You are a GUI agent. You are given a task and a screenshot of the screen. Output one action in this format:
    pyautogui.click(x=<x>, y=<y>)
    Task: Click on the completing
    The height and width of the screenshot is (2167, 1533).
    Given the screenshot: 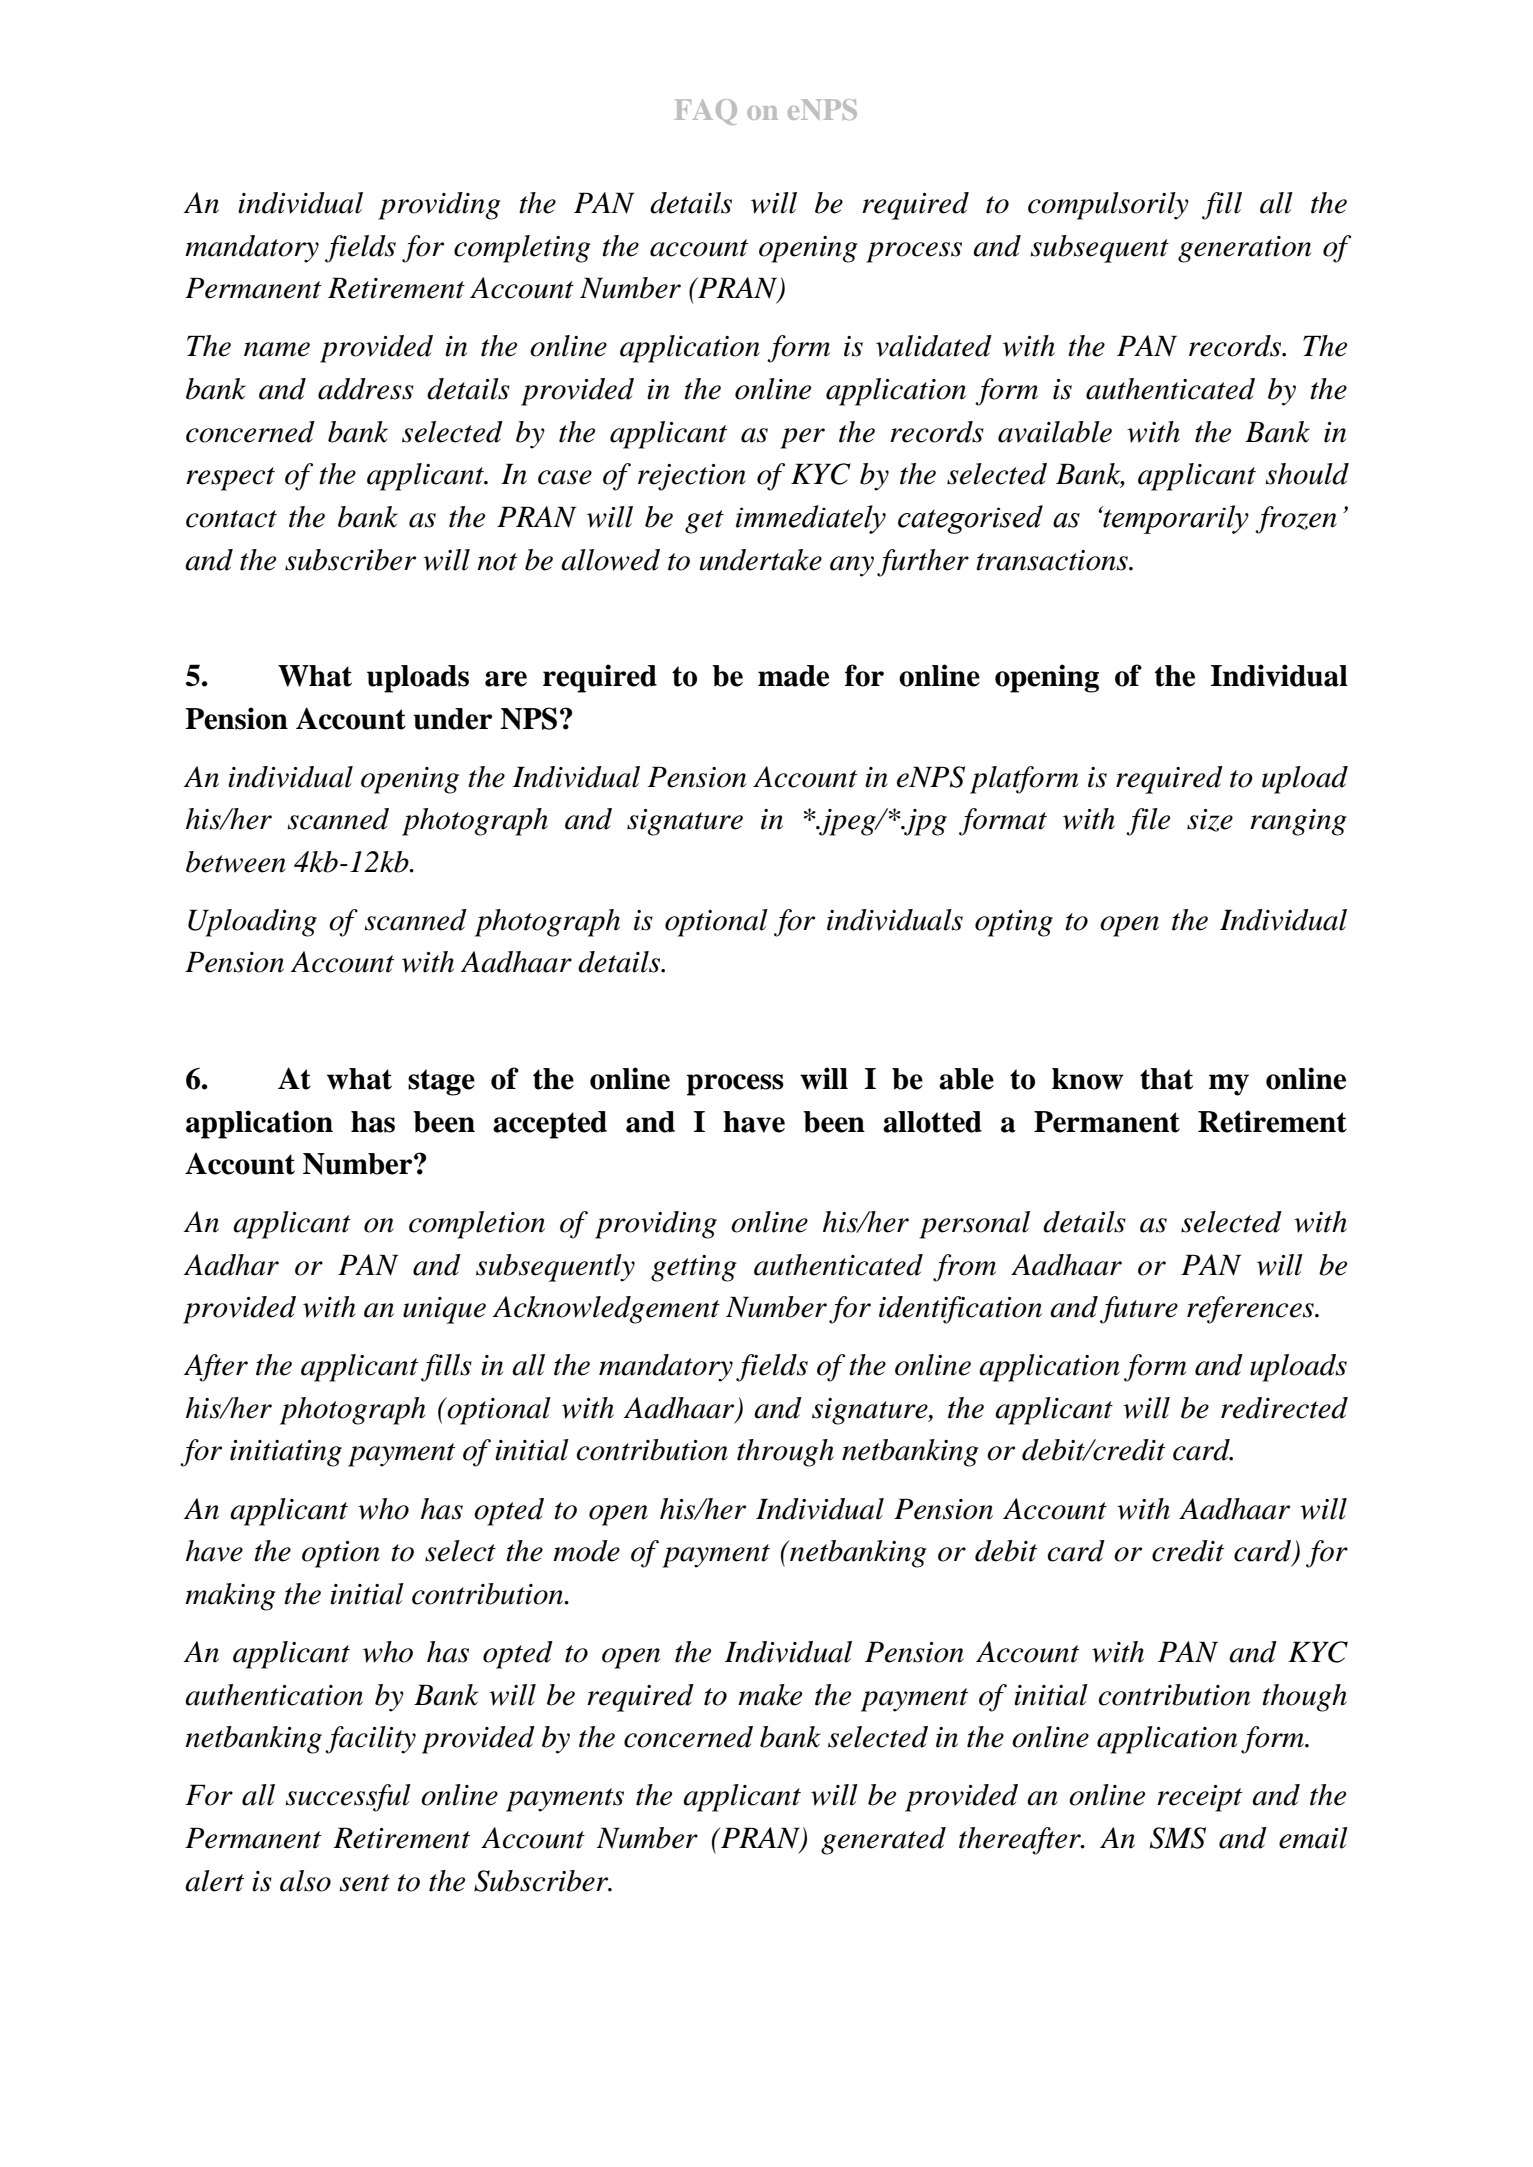 What is the action you would take?
    pyautogui.click(x=522, y=249)
